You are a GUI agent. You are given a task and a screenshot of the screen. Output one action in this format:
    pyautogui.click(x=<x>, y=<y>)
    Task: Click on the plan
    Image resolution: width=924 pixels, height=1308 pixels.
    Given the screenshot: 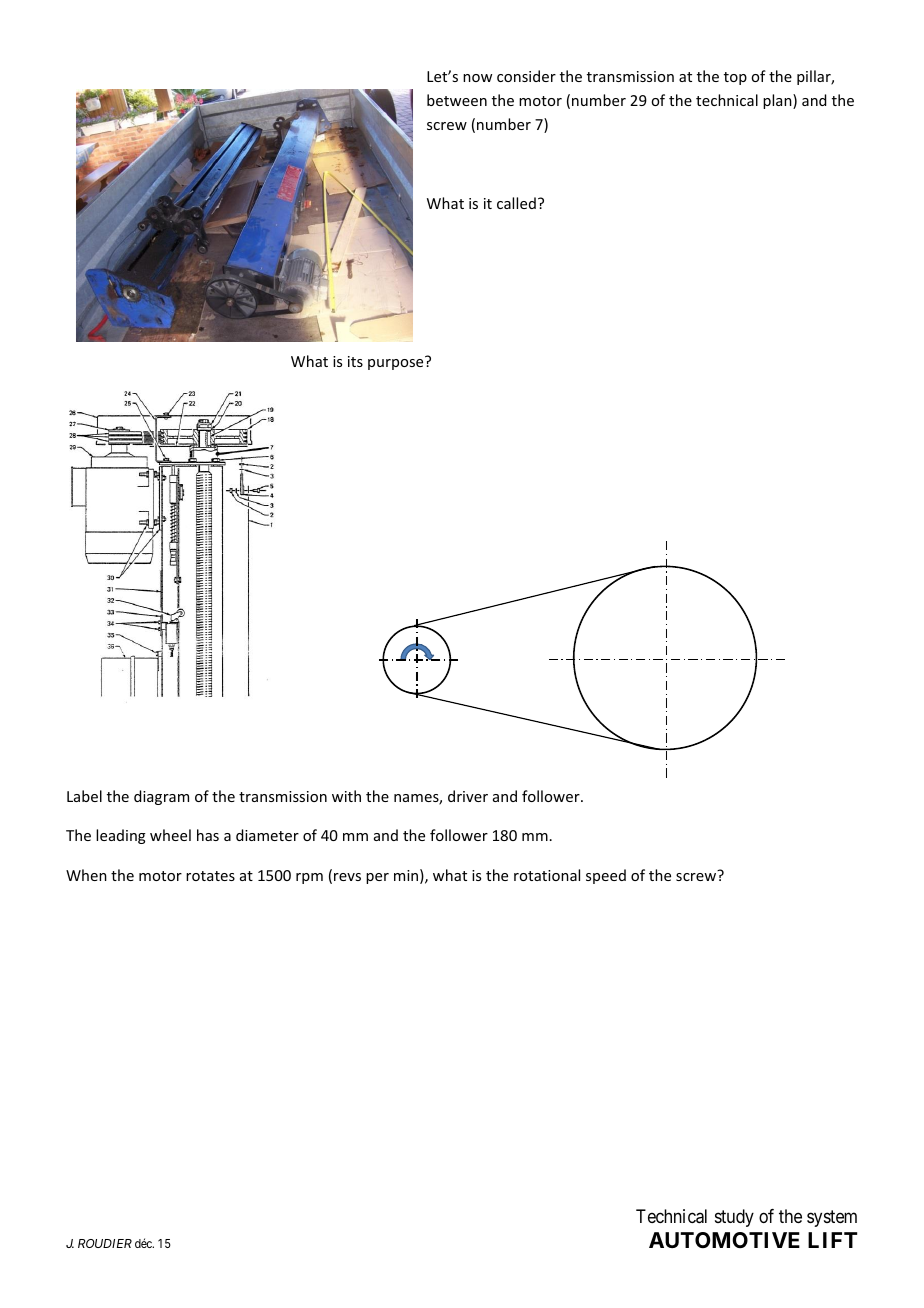 What is the action you would take?
    pyautogui.click(x=778, y=101)
